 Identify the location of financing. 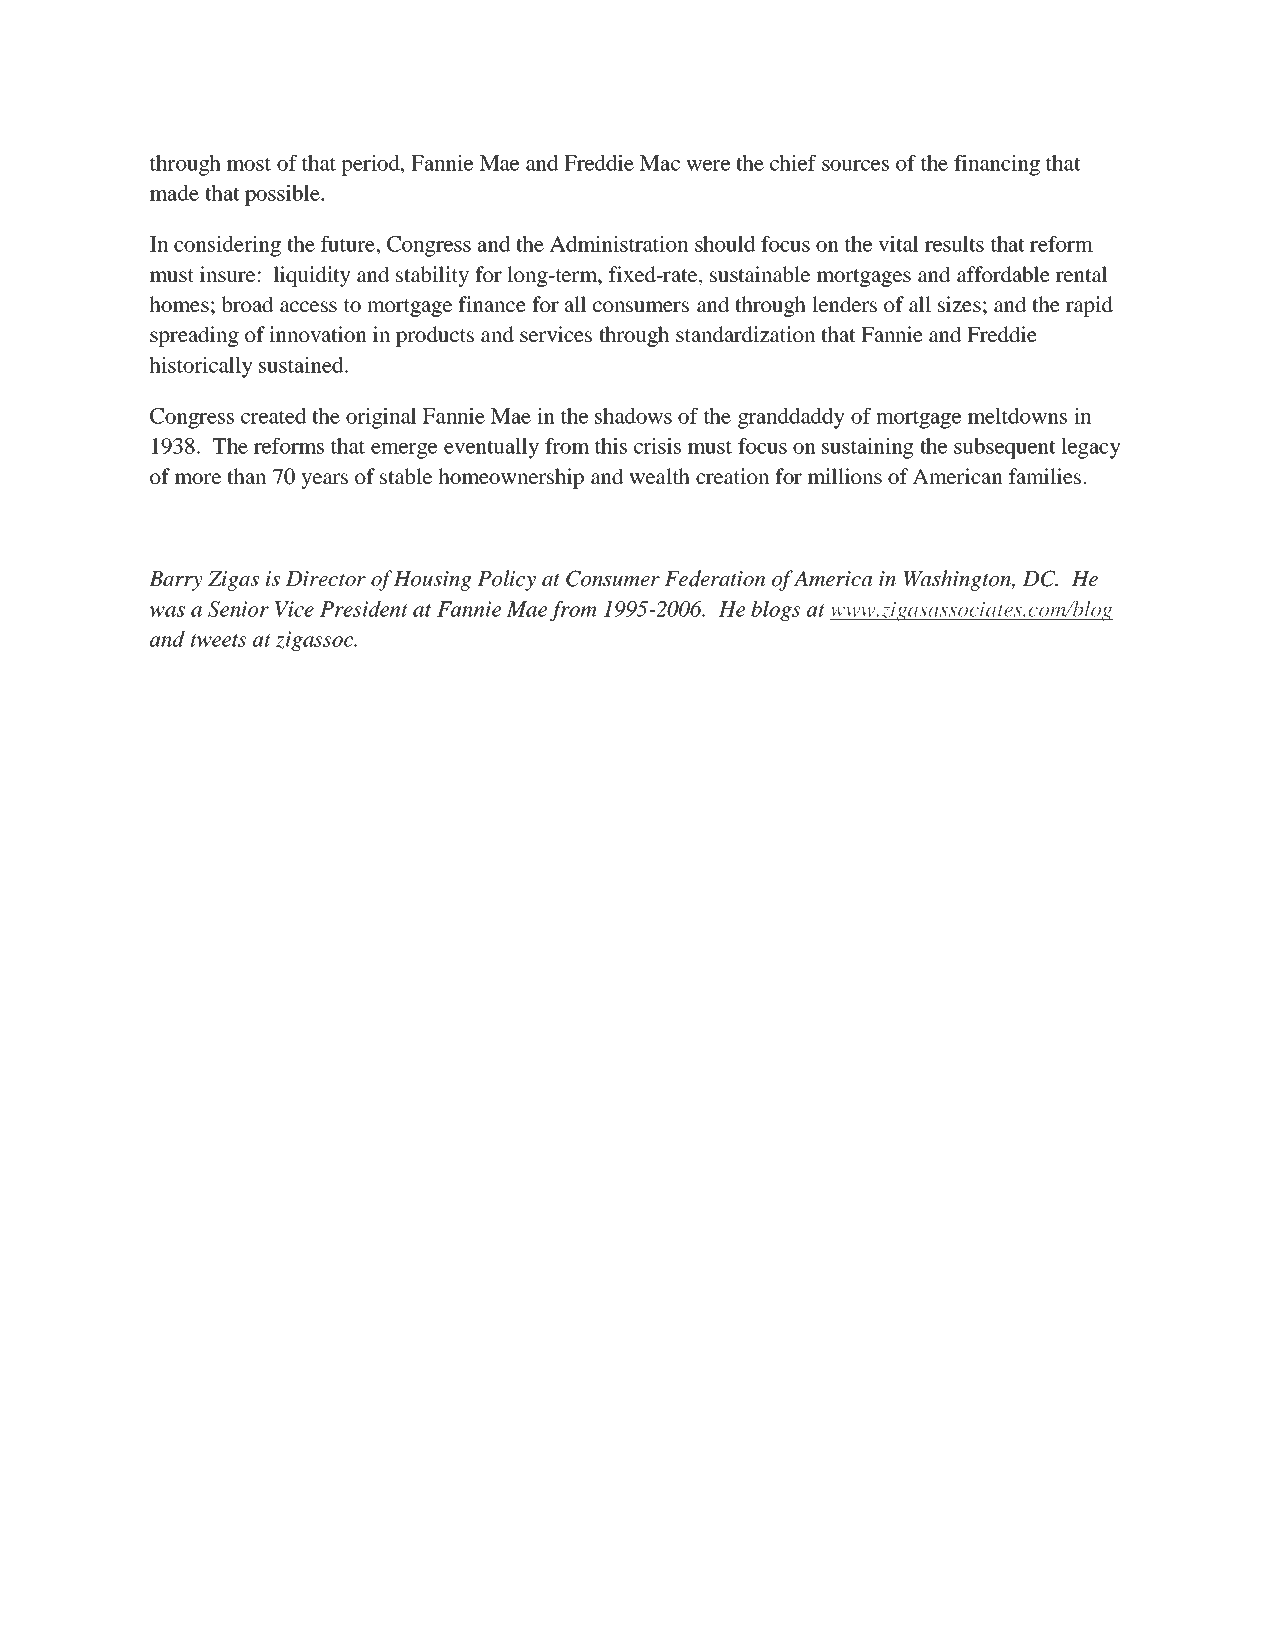
(997, 165).
